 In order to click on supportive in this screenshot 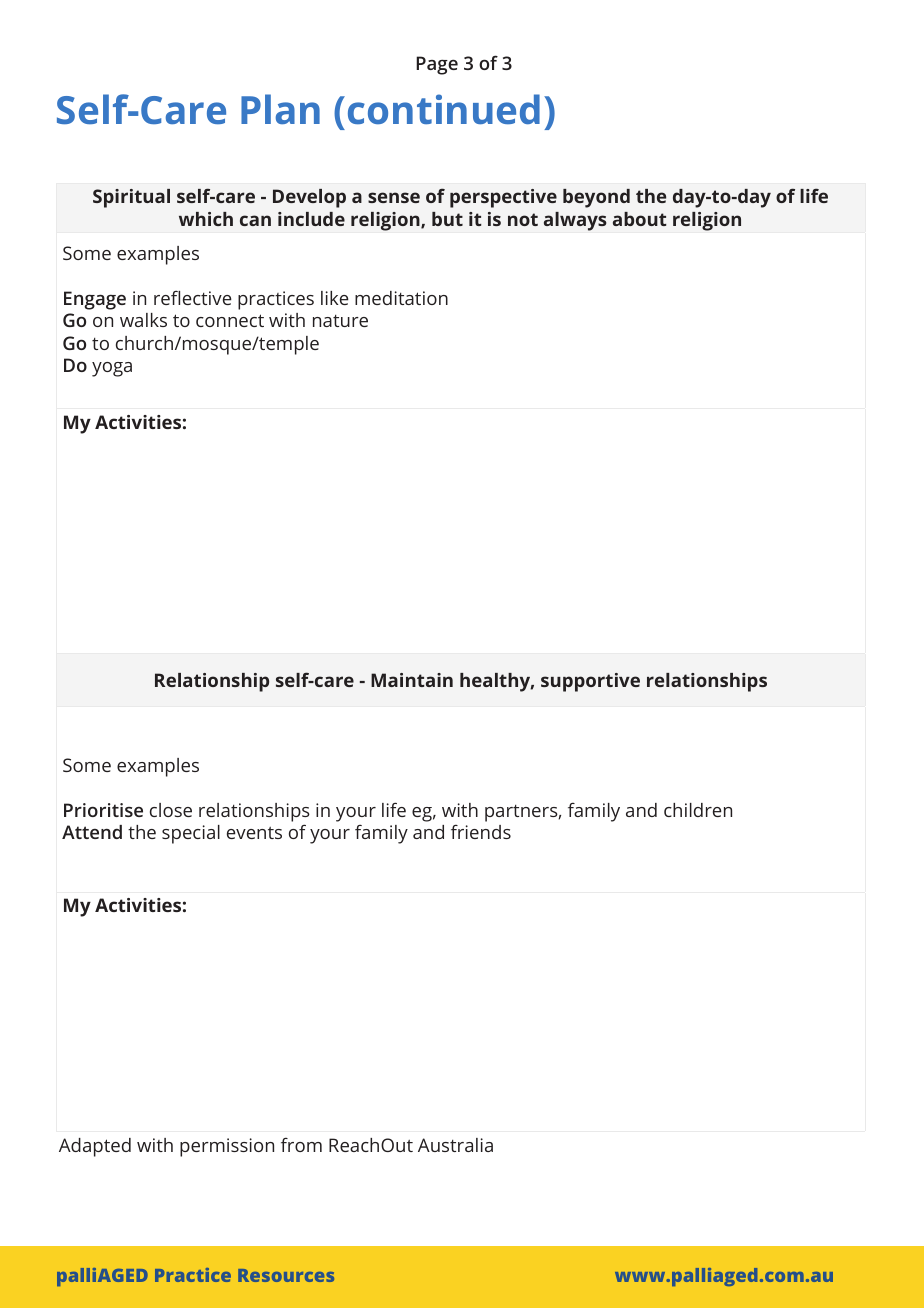, I will do `click(590, 682)`.
